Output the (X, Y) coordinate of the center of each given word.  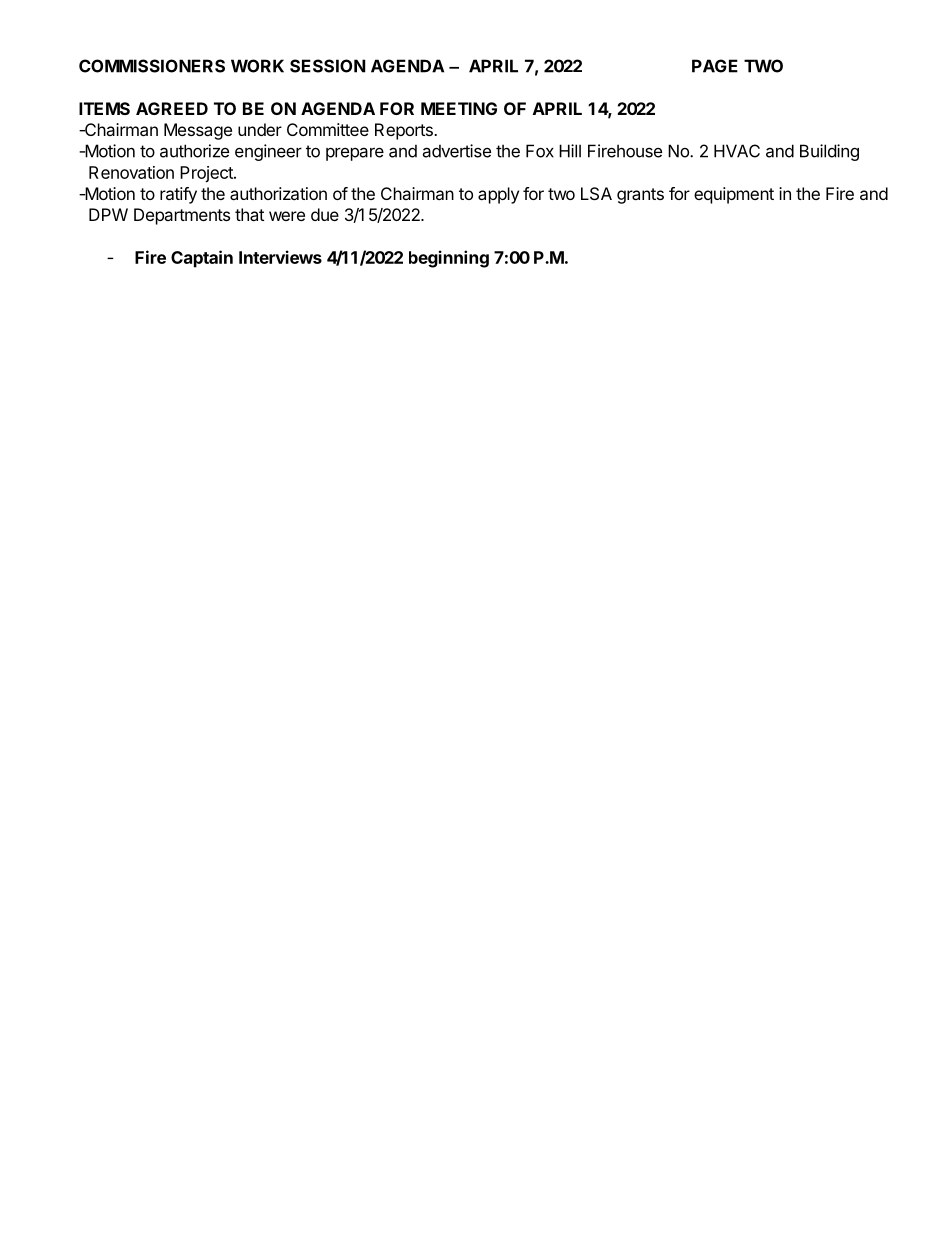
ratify (178, 195)
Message (198, 131)
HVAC (737, 151)
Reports (405, 131)
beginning (449, 259)
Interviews (280, 257)
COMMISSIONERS (152, 66)
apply (498, 195)
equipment (734, 195)
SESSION (328, 66)
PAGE (715, 66)
